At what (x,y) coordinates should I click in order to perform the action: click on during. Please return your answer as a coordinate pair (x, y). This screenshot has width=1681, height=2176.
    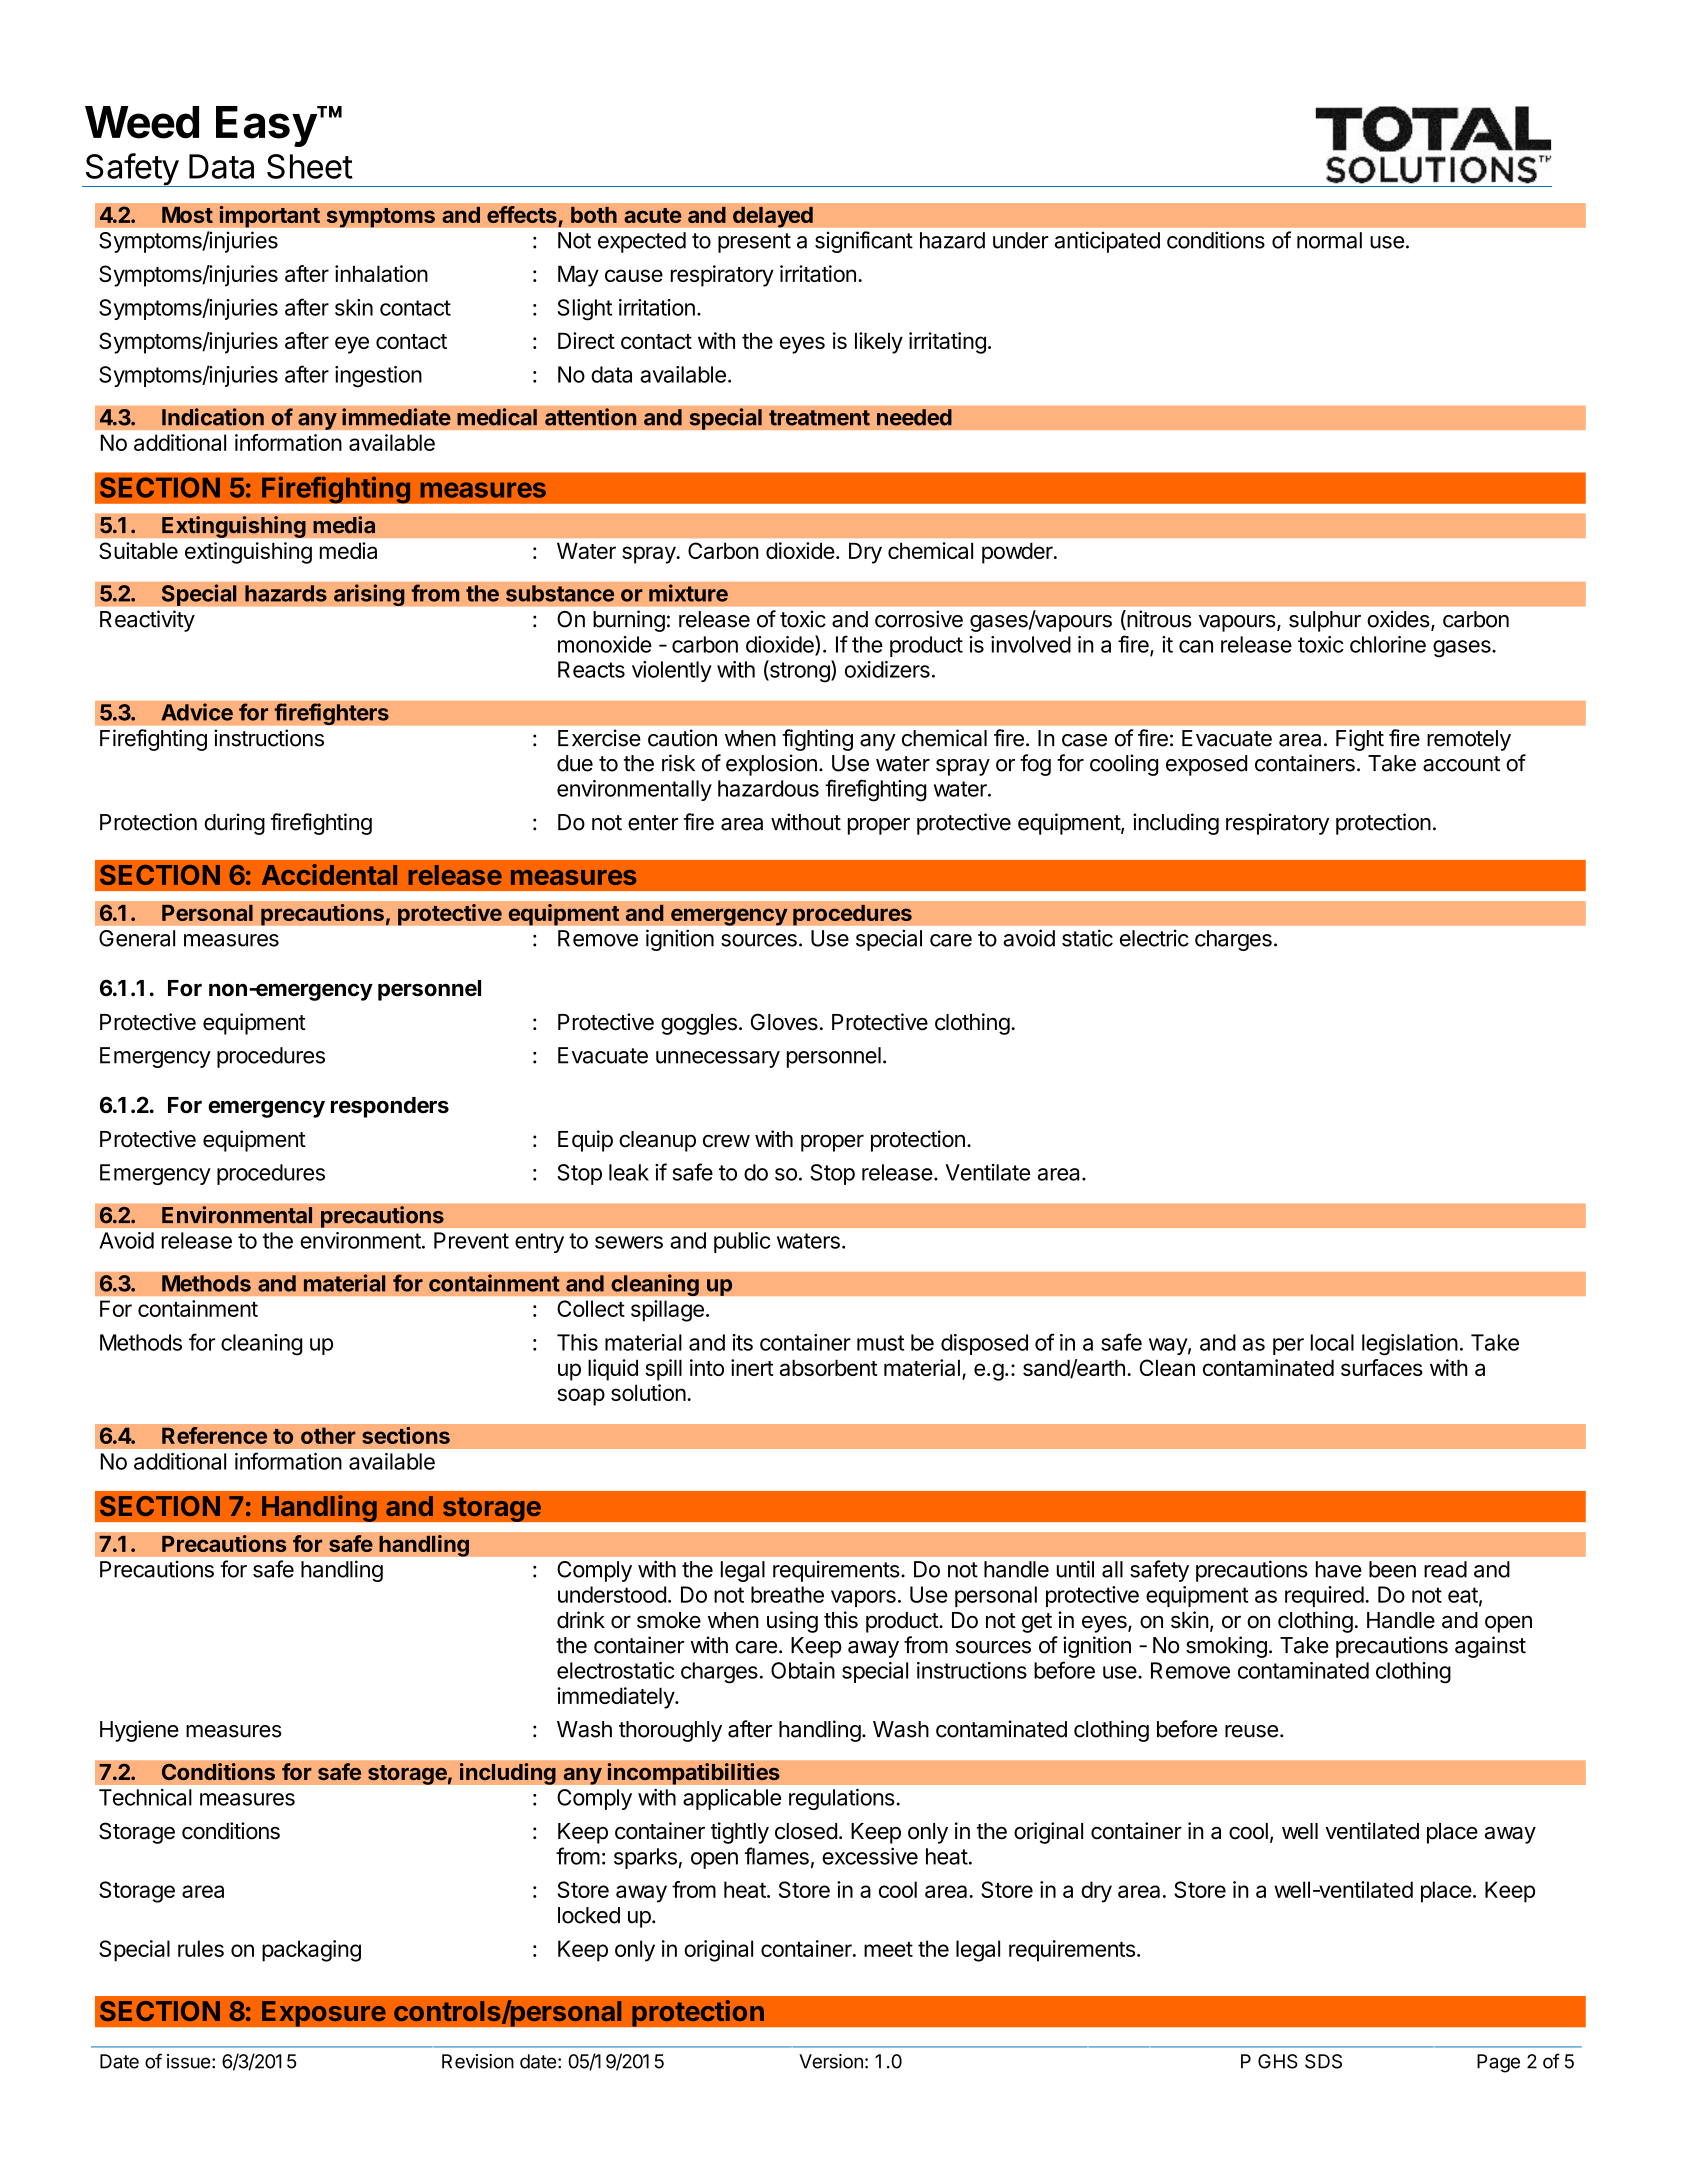
    Looking at the image, I should click on (234, 824).
